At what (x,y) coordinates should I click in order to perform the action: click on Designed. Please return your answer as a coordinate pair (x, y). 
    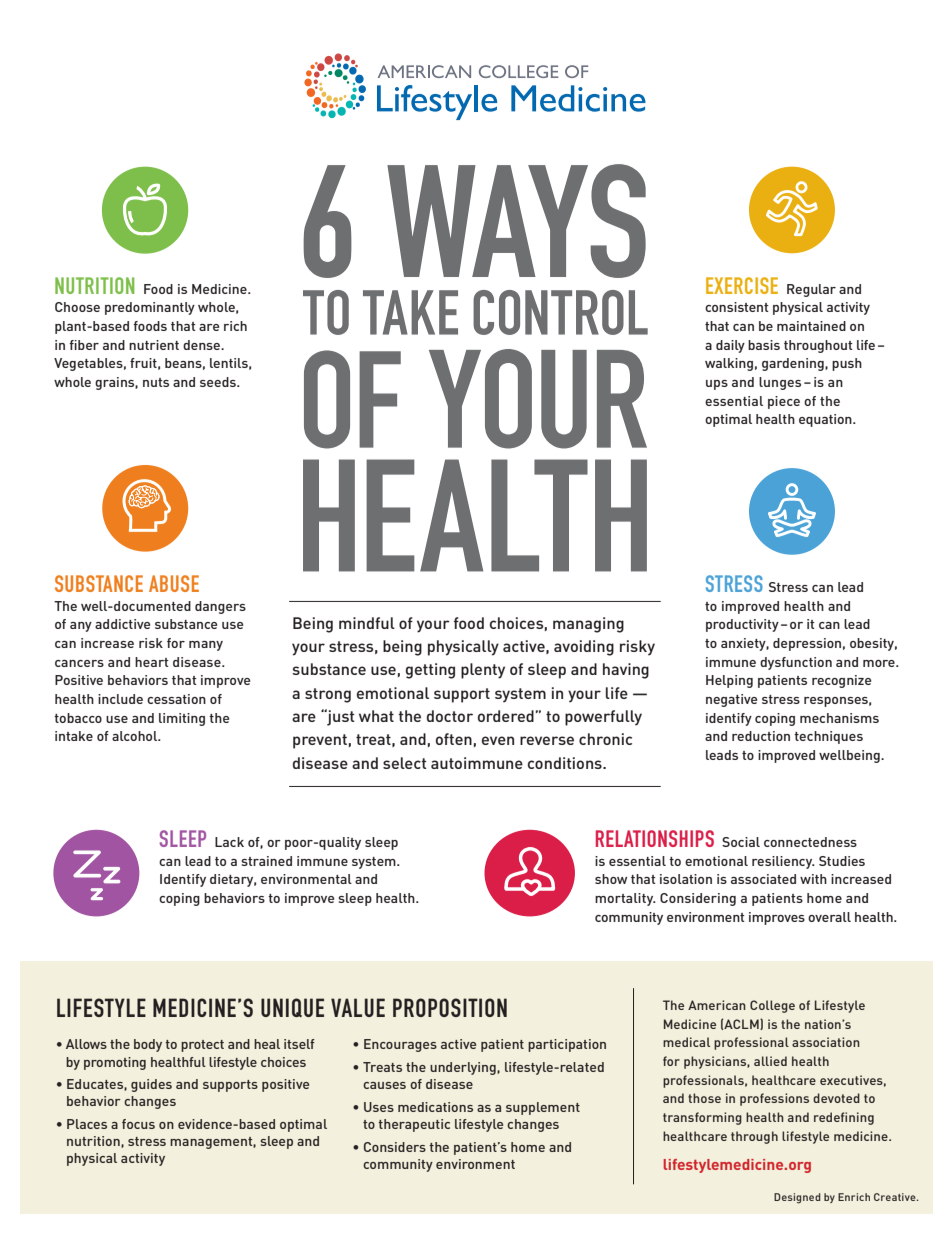
    Looking at the image, I should click on (797, 1198).
